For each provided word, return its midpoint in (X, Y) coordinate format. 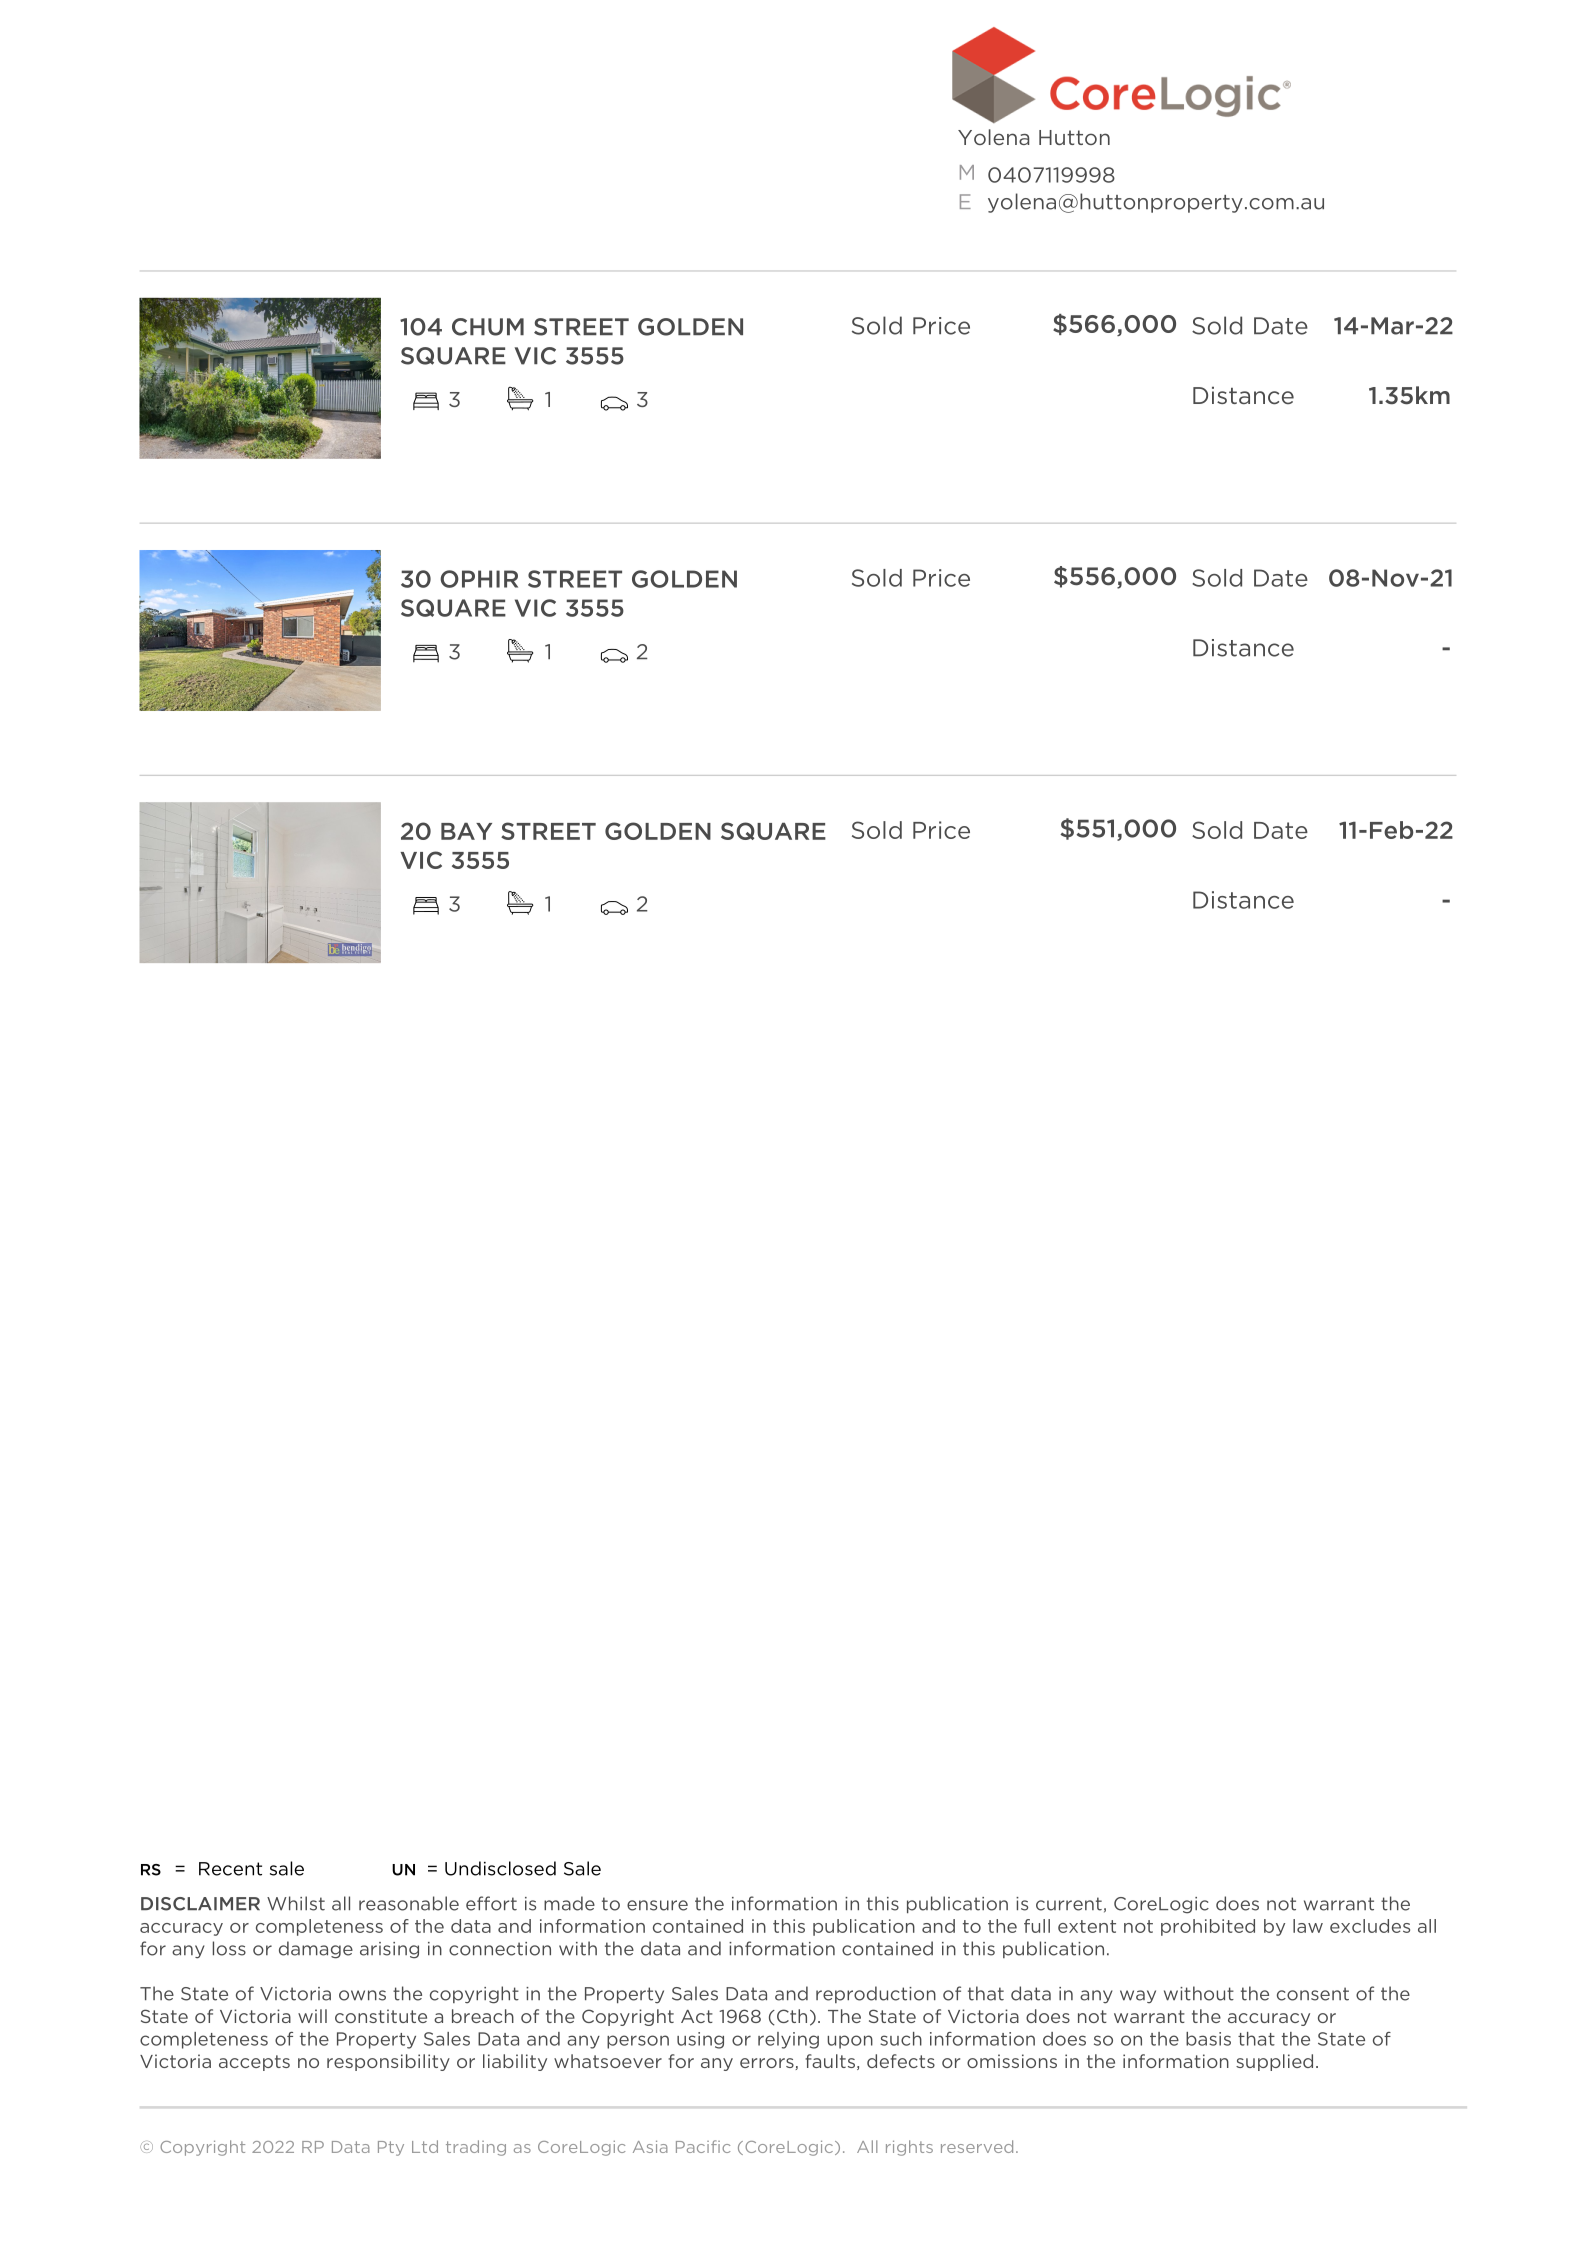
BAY (466, 831)
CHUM (488, 327)
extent (1087, 1926)
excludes (1370, 1926)
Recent (230, 1869)
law (1308, 1926)
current (1069, 1904)
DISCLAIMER (200, 1904)
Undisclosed (500, 1868)
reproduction (876, 1994)
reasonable (409, 1903)
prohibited (1208, 1927)
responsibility (388, 2062)
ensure (657, 1905)
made (569, 1903)
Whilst (296, 1903)
